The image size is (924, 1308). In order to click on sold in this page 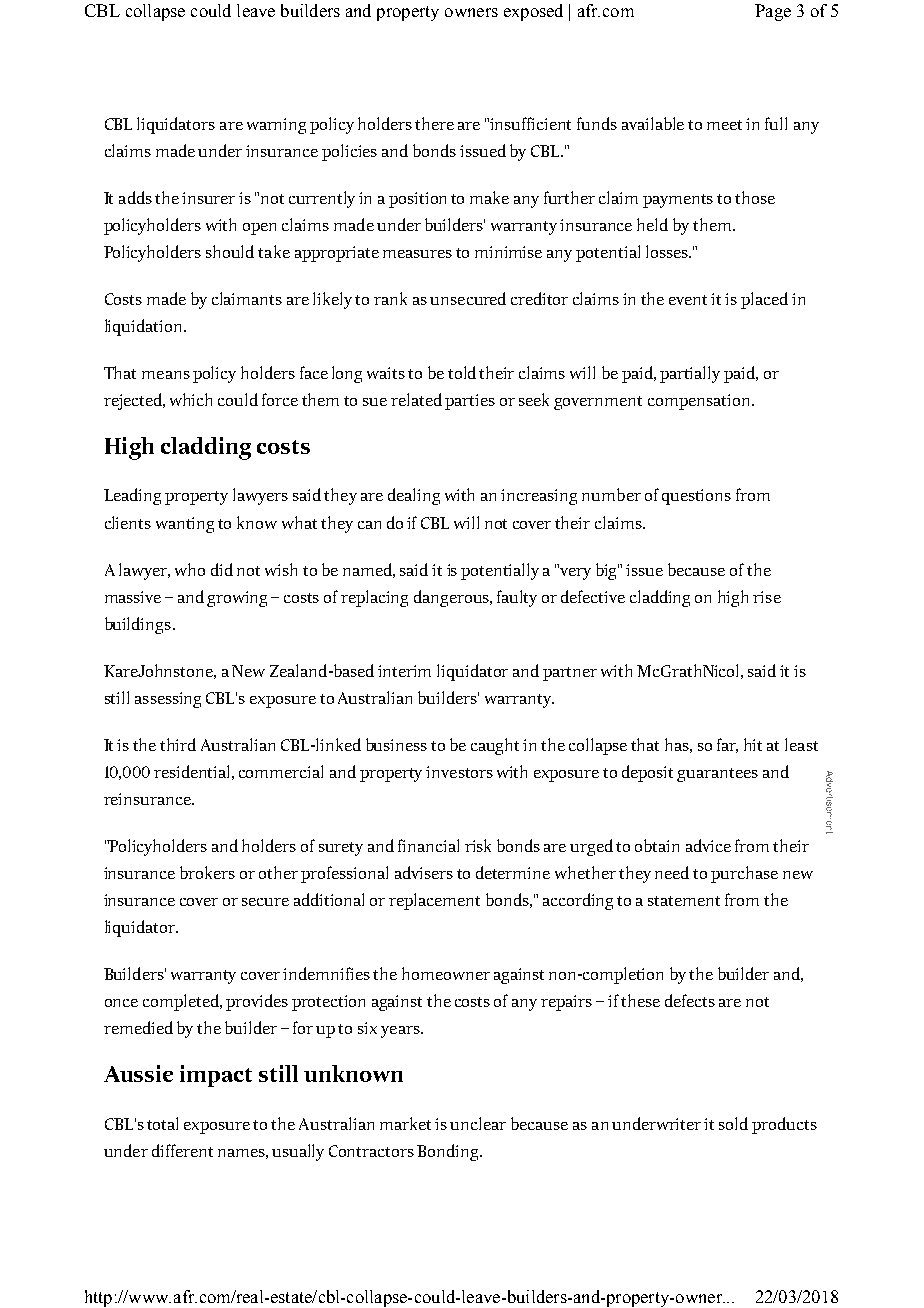, I will do `click(733, 1123)`.
